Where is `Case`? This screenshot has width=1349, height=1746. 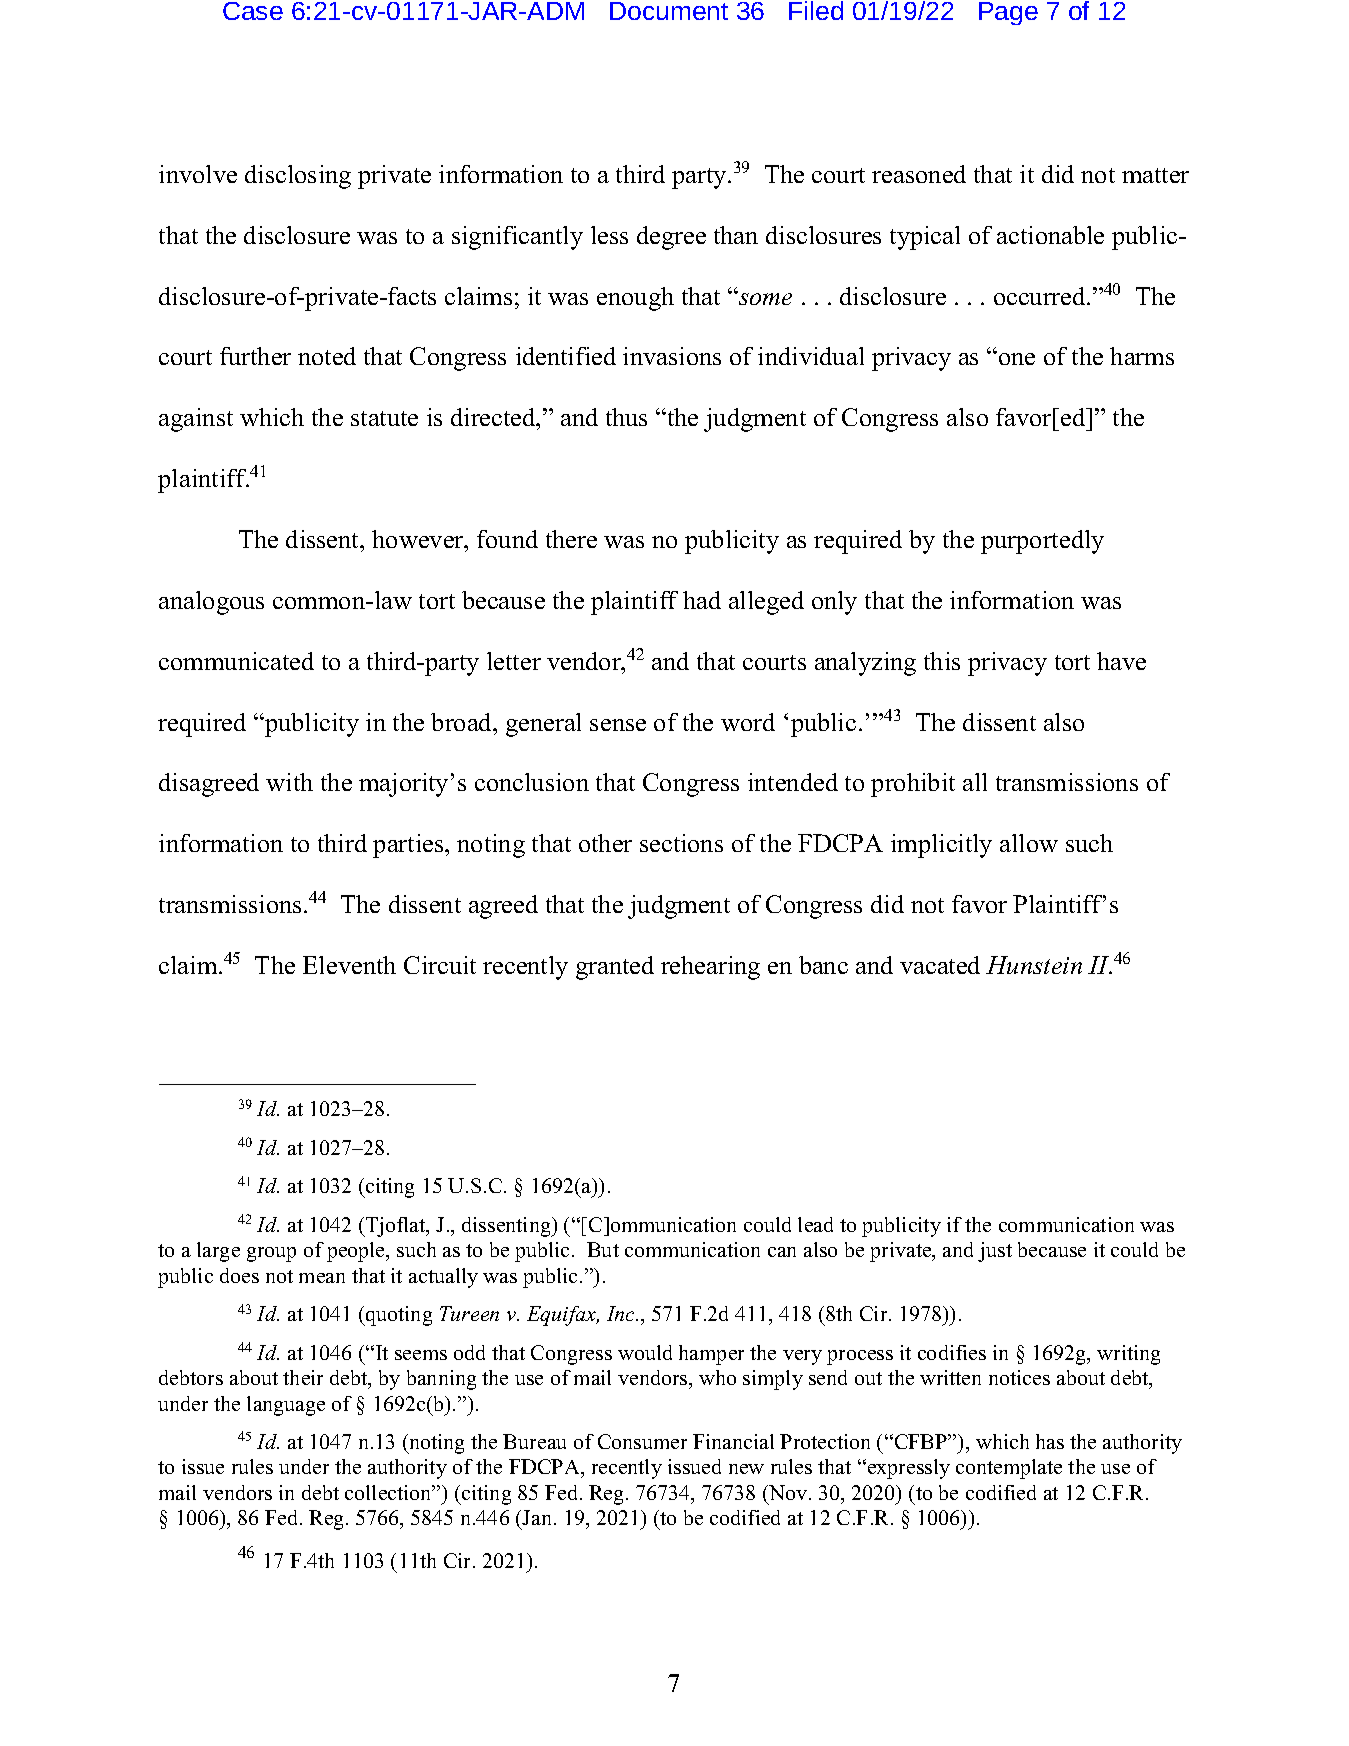 Case is located at coordinates (253, 11).
